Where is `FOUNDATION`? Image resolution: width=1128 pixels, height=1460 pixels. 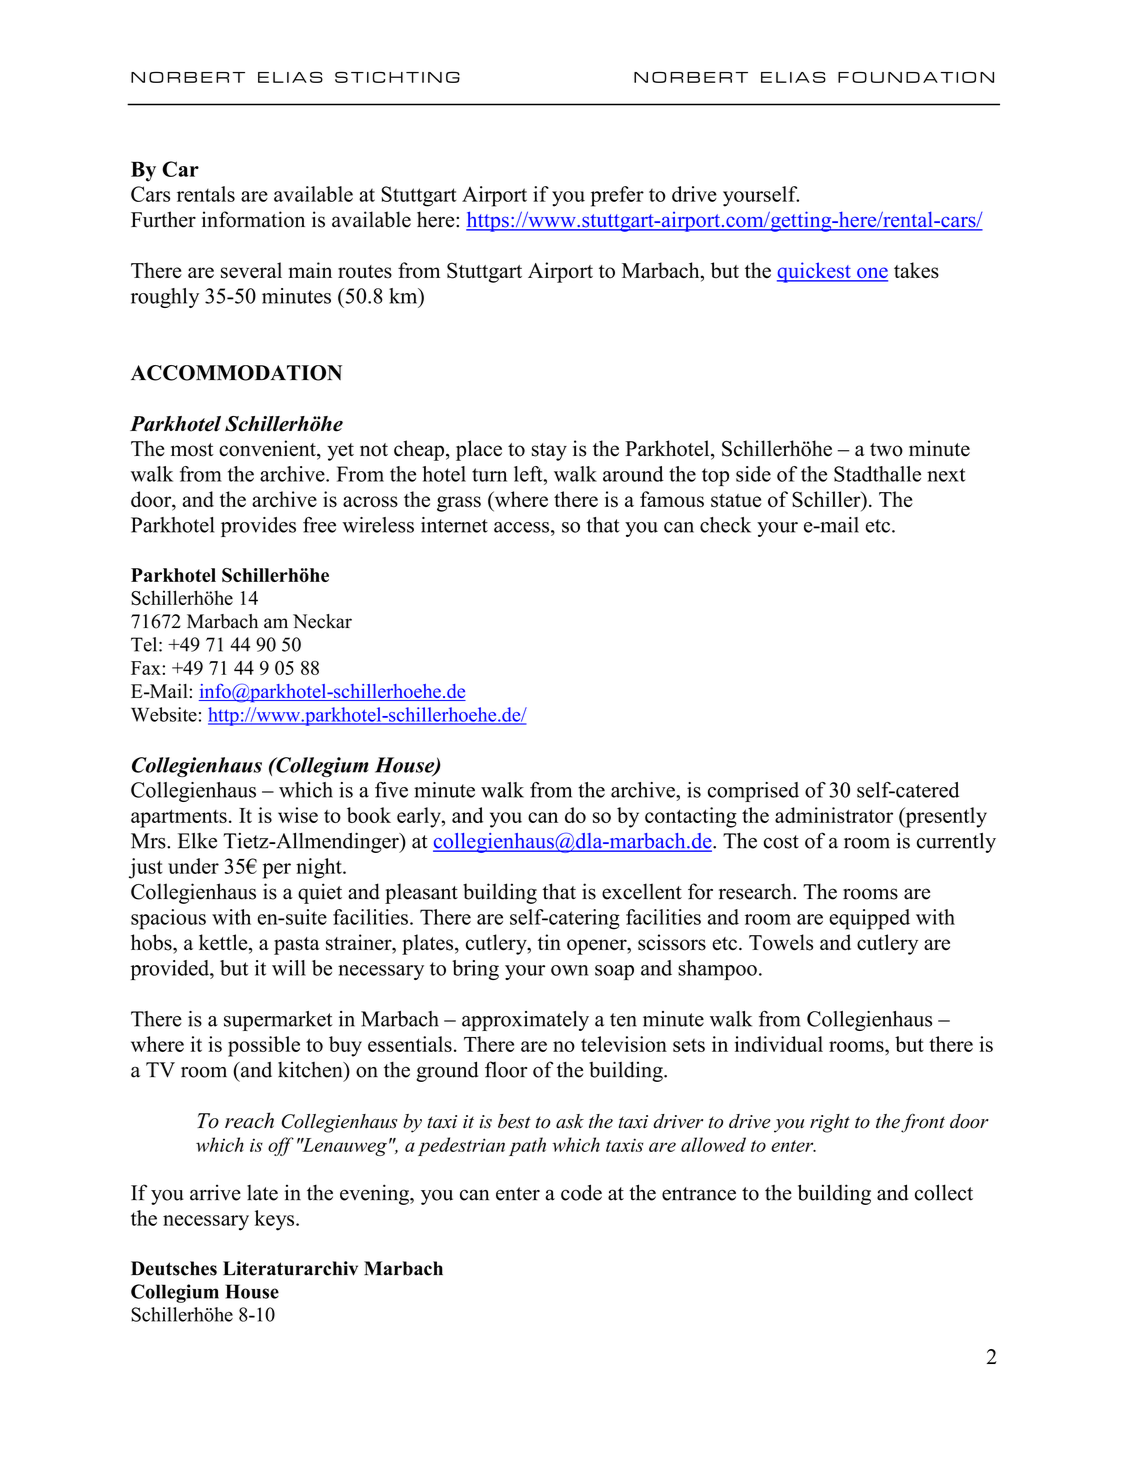
FOUNDATION is located at coordinates (916, 77).
